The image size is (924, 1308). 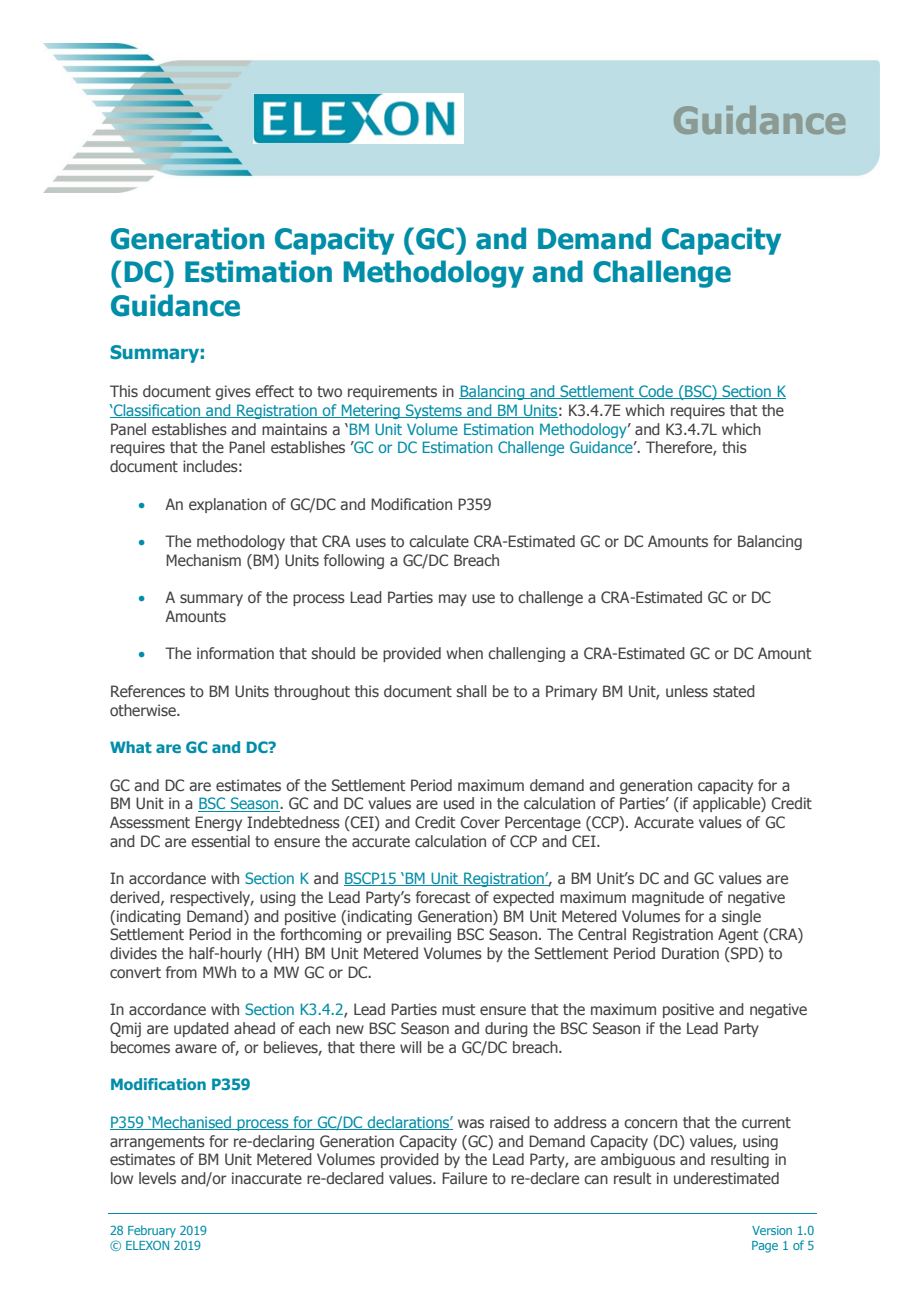 What do you see at coordinates (233, 392) in the page?
I see `gives` at bounding box center [233, 392].
